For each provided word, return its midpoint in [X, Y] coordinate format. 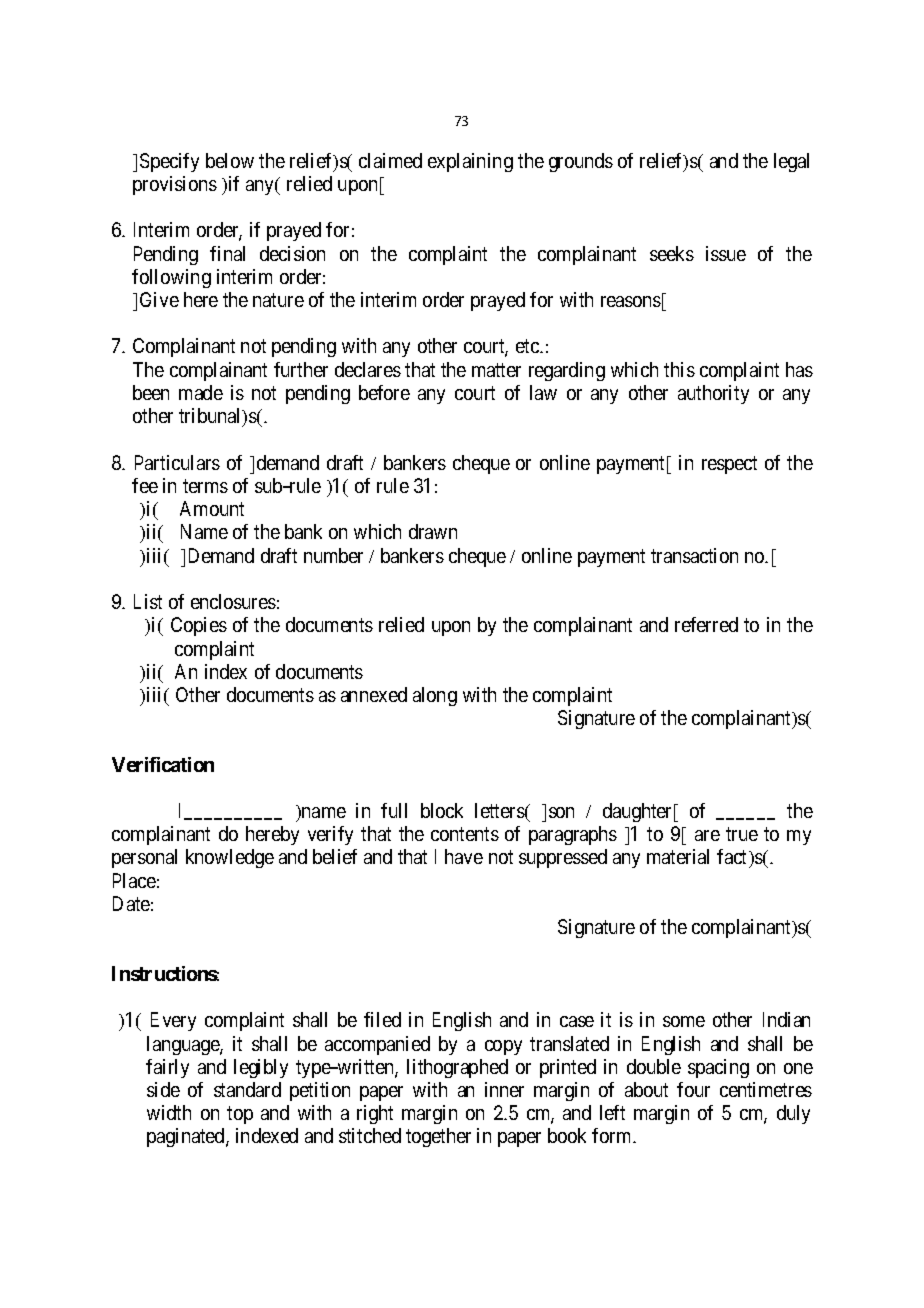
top [240, 1115]
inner [504, 1089]
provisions [175, 185]
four [693, 1089]
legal [791, 162]
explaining [470, 162]
